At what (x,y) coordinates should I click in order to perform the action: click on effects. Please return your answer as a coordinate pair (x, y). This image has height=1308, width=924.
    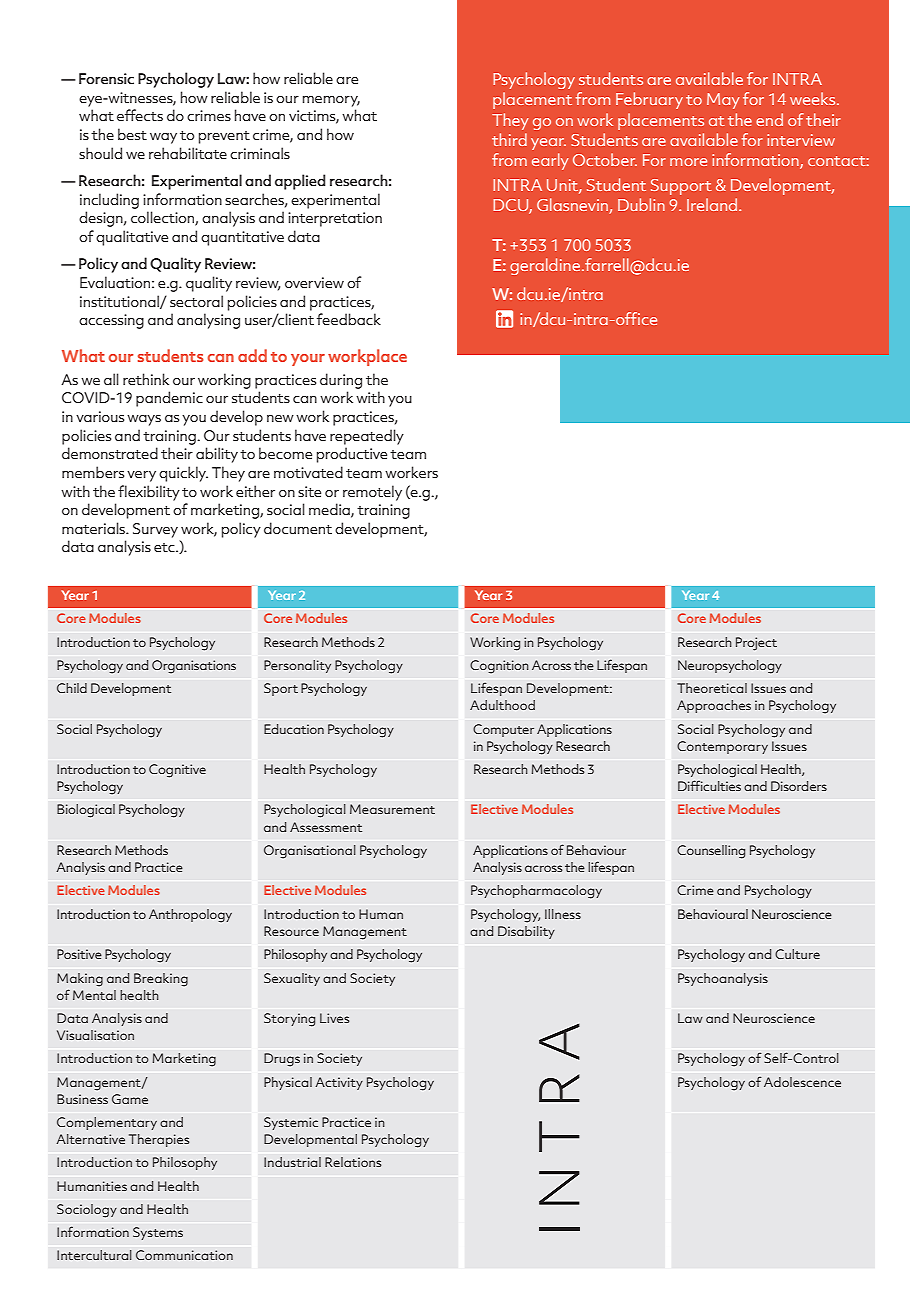
    Looking at the image, I should click on (140, 115).
